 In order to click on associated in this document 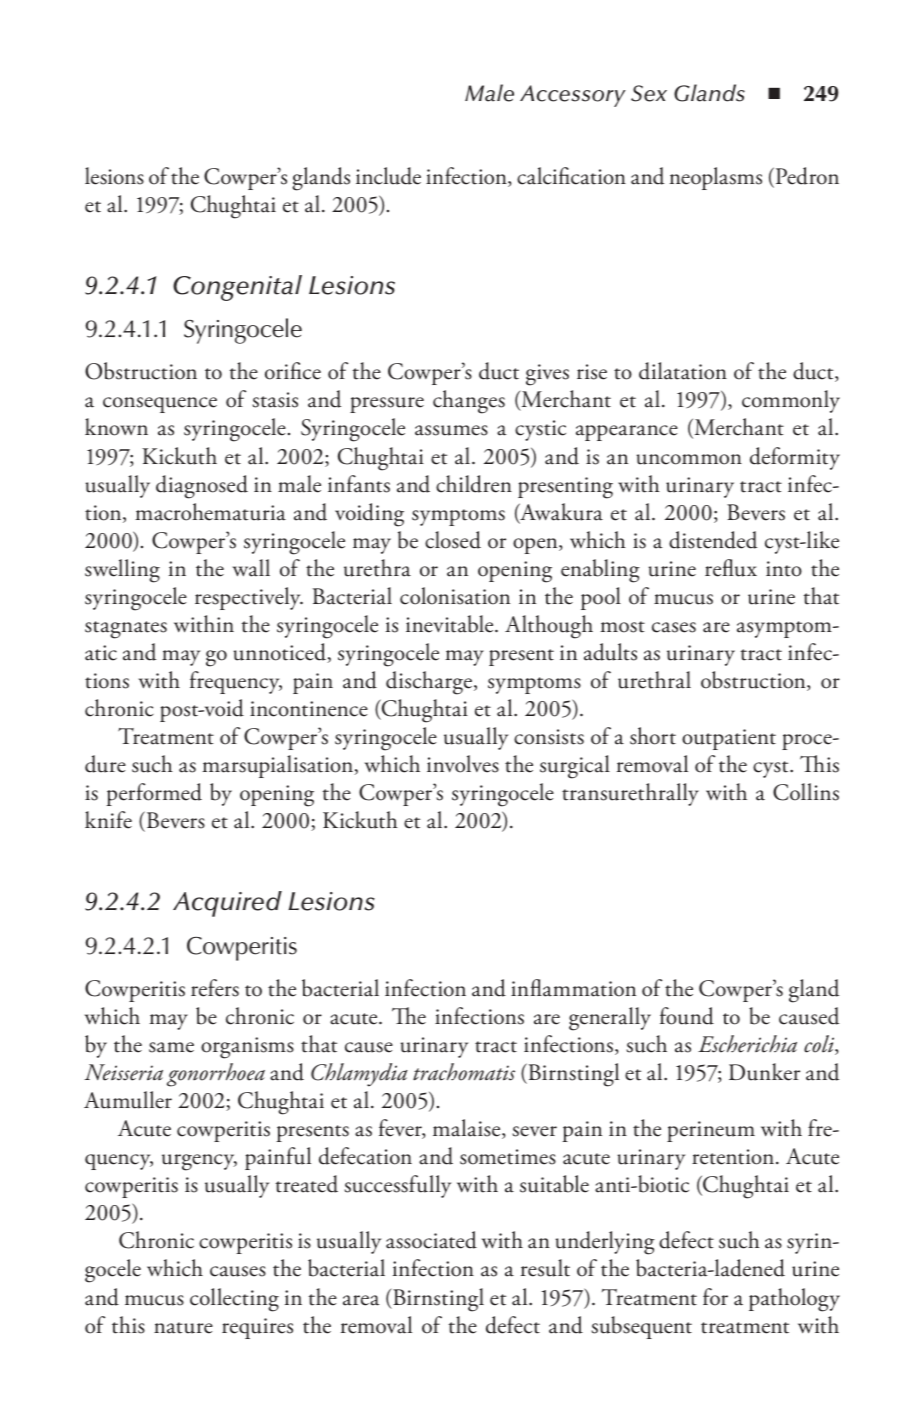, I will do `click(431, 1240)`.
